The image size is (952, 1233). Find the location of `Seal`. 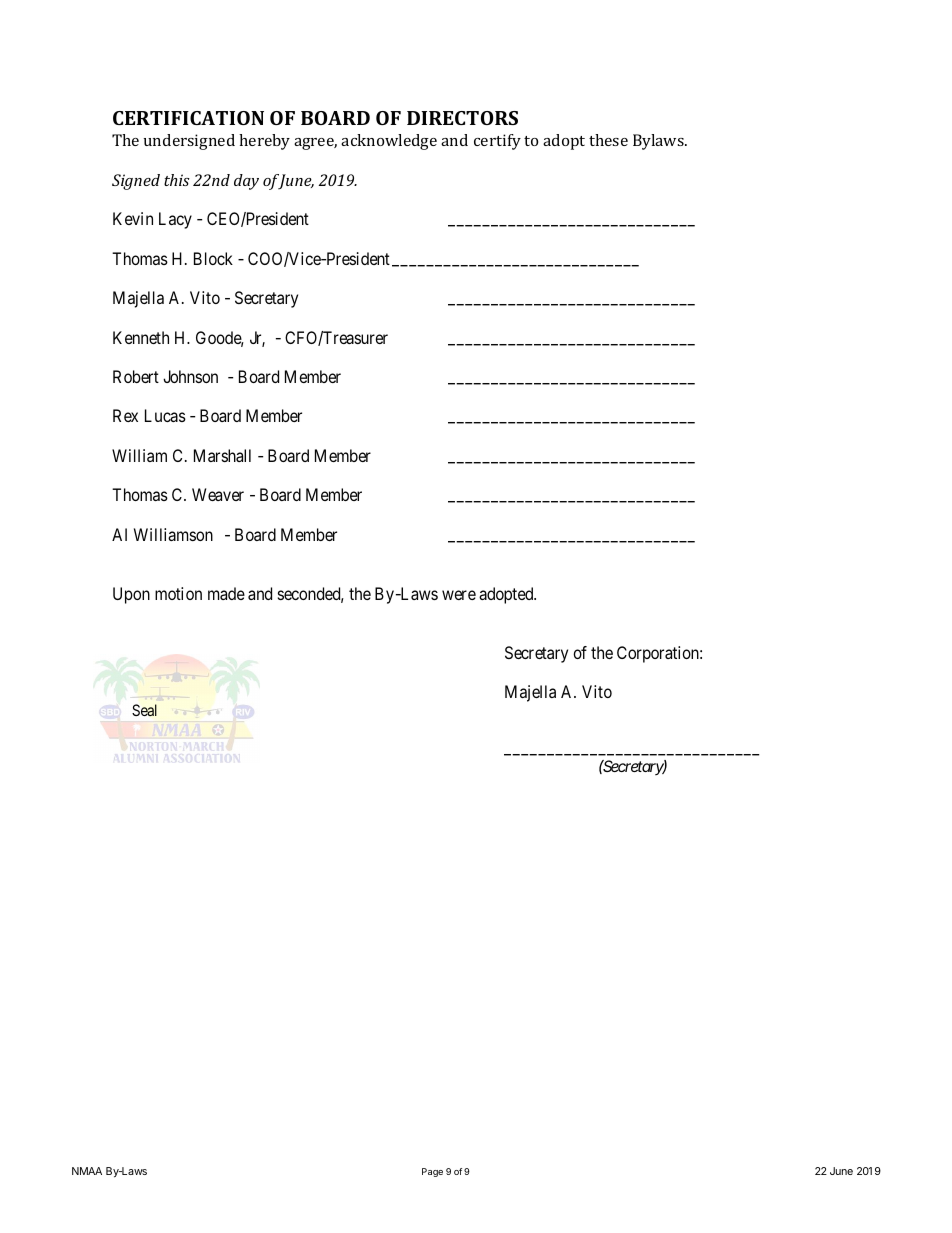

Seal is located at coordinates (144, 710).
